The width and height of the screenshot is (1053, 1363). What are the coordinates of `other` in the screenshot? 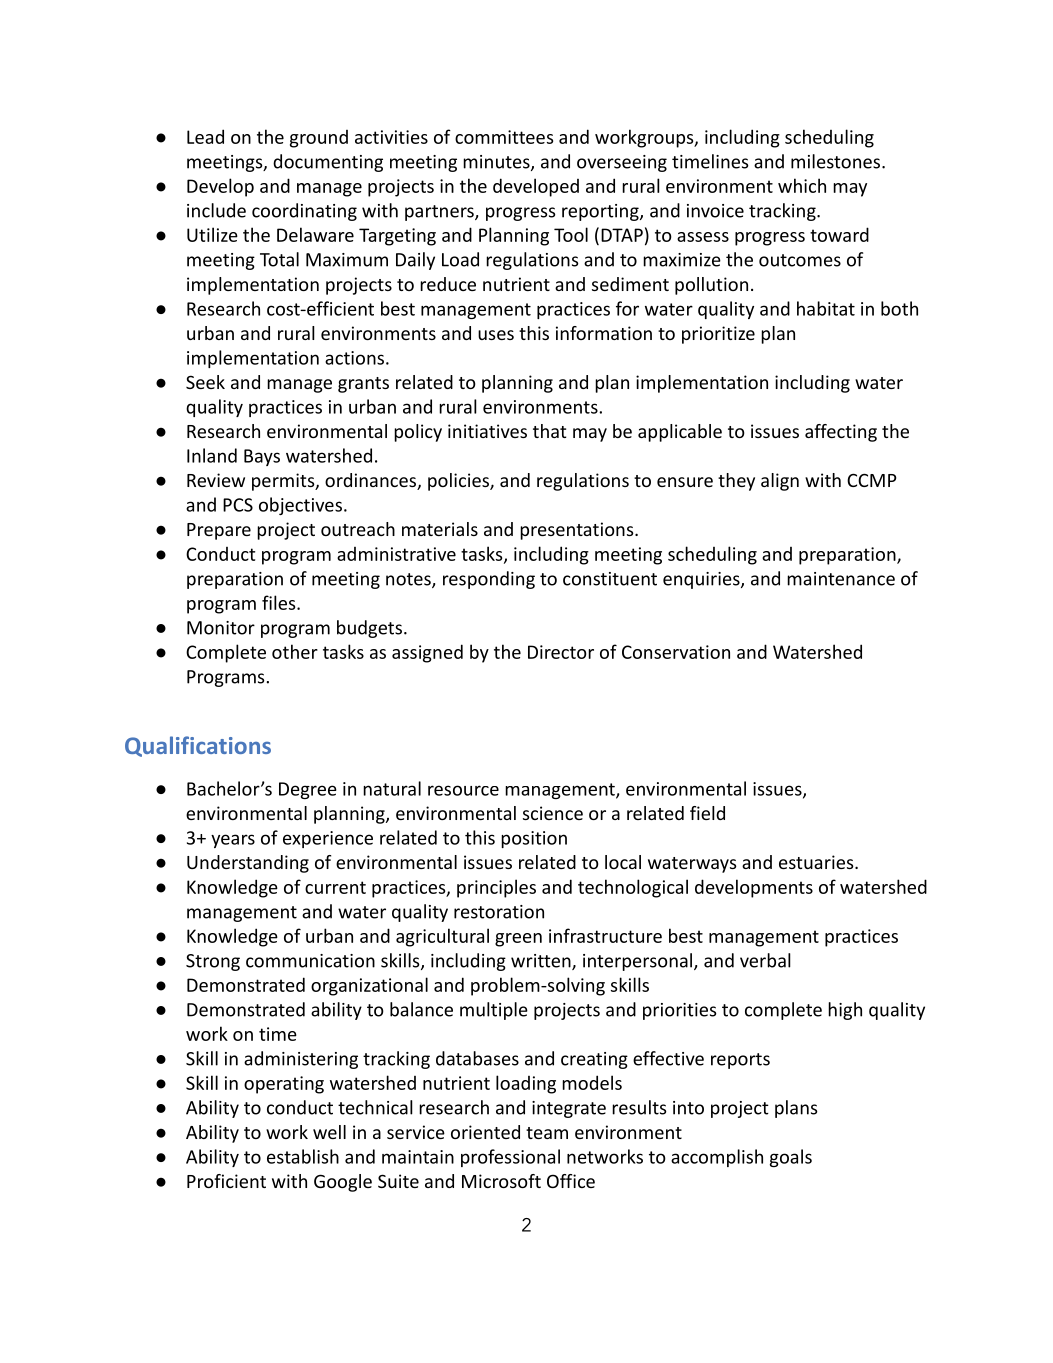 It's located at (295, 651).
